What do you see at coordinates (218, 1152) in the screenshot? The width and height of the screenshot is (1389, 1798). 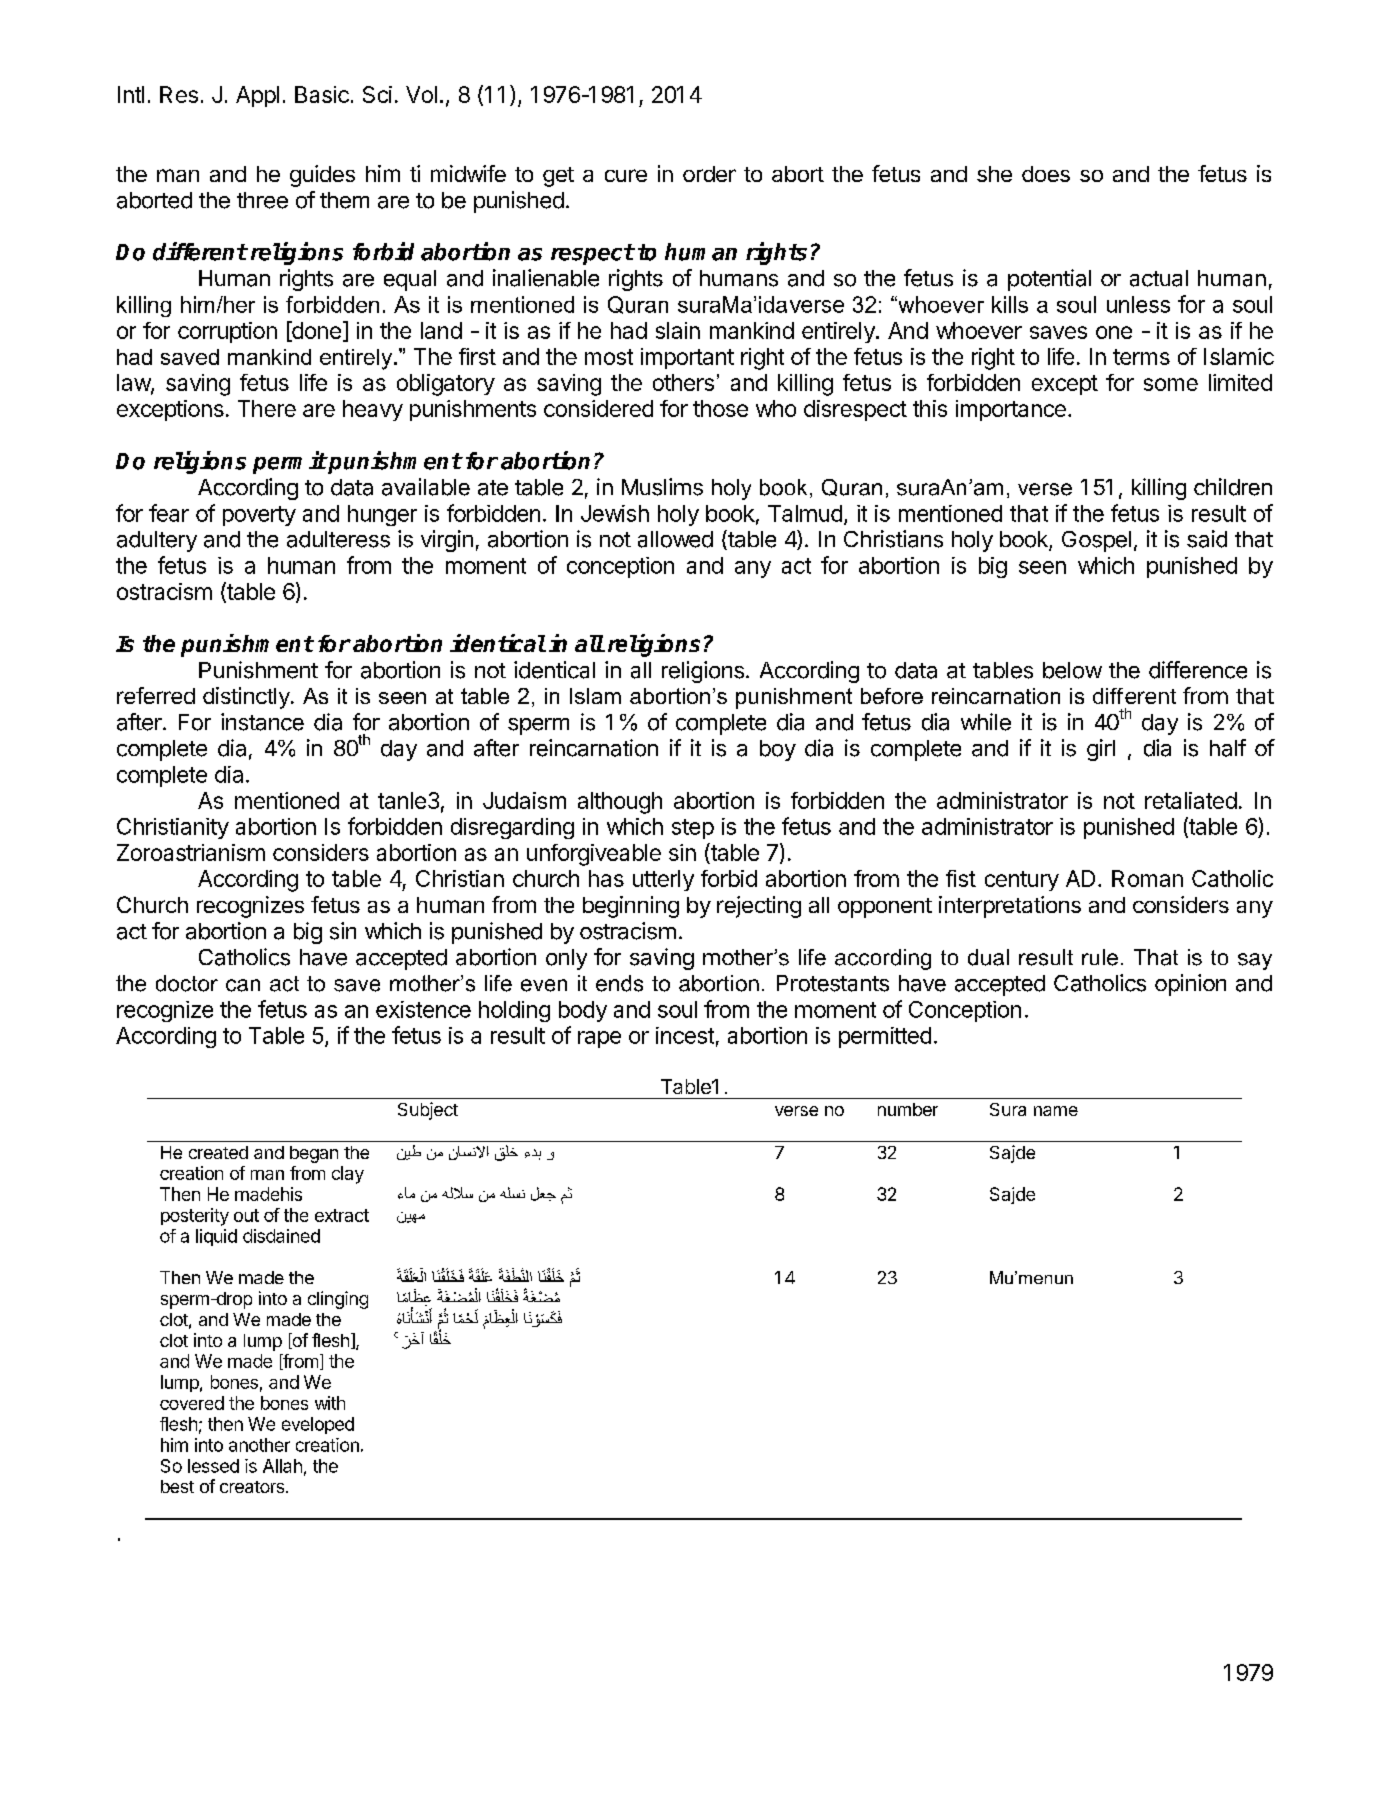 I see `created` at bounding box center [218, 1152].
